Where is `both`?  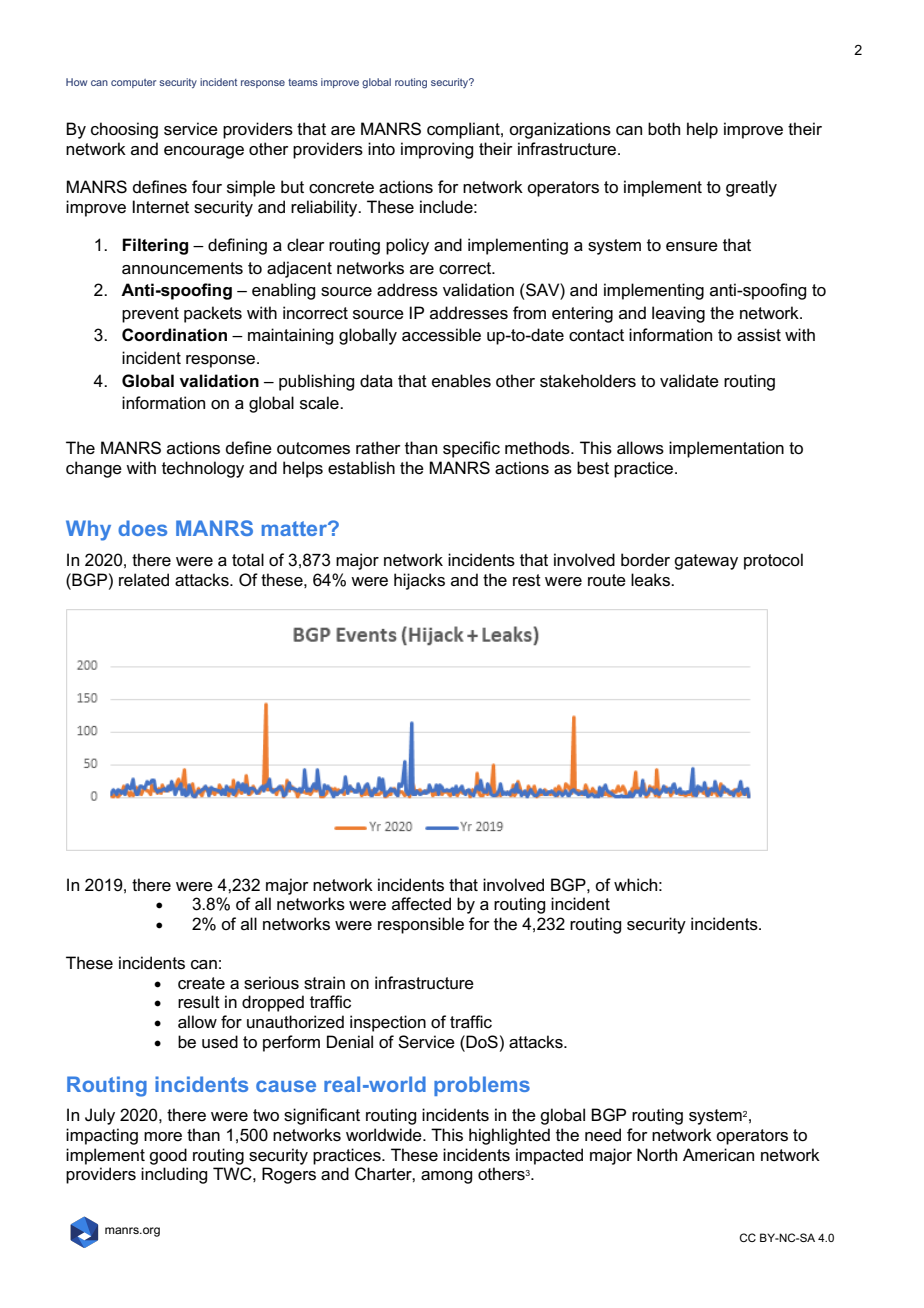 both is located at coordinates (664, 128).
